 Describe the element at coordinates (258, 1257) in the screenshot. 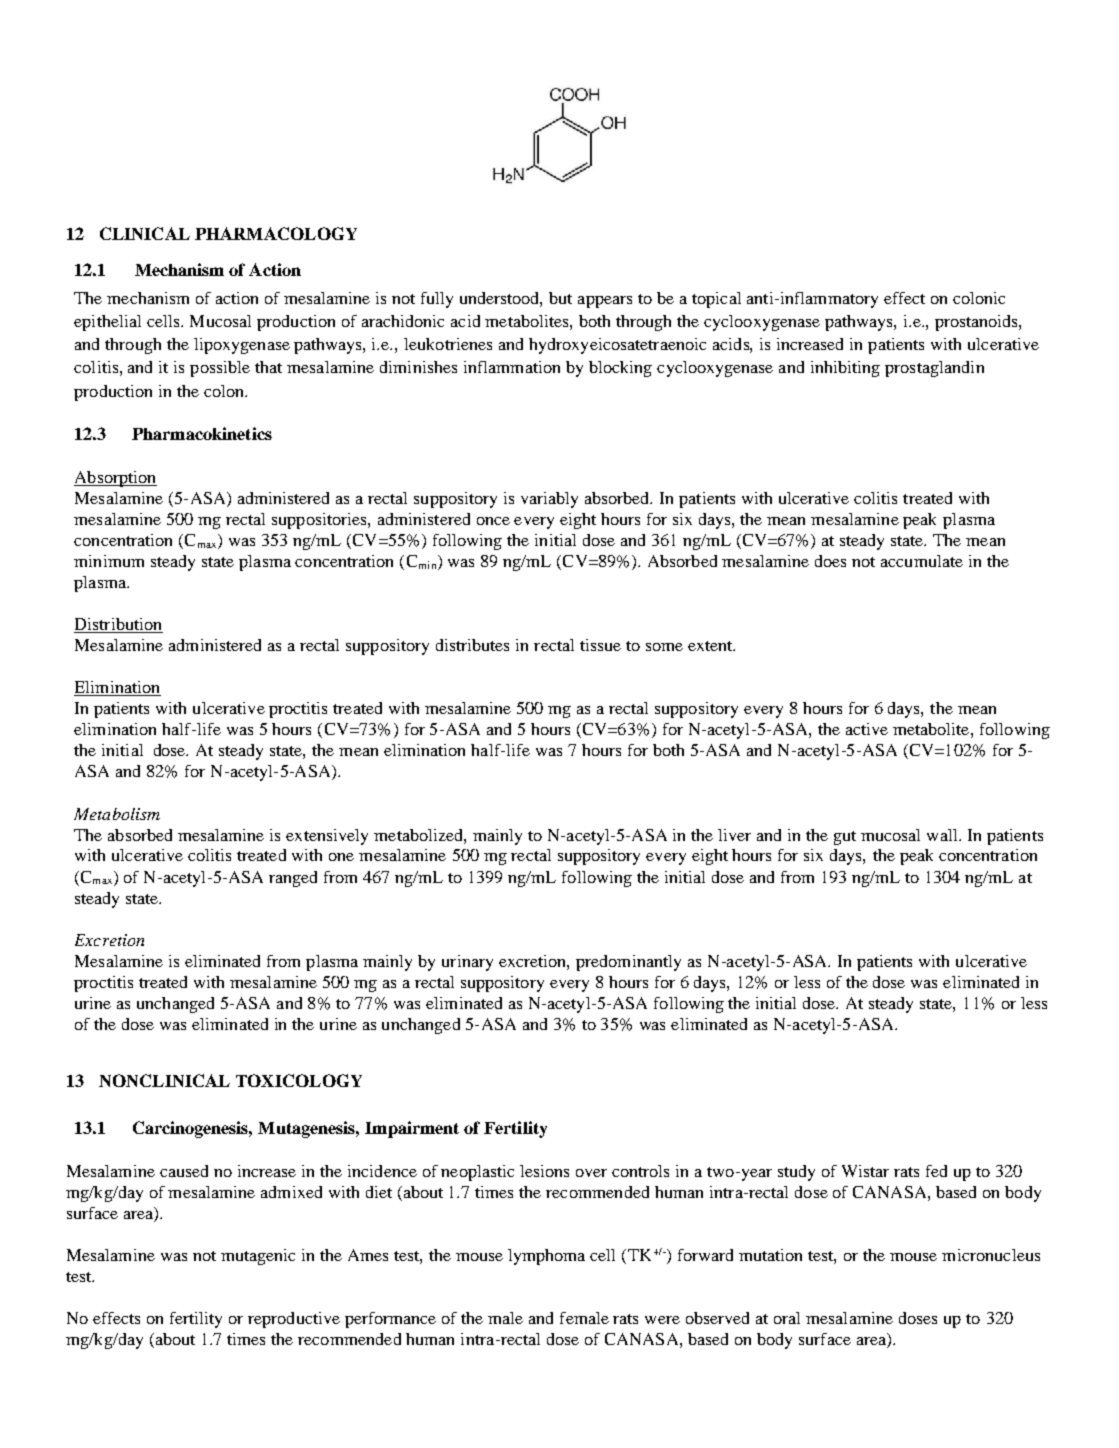

I see `mutagenic` at that location.
